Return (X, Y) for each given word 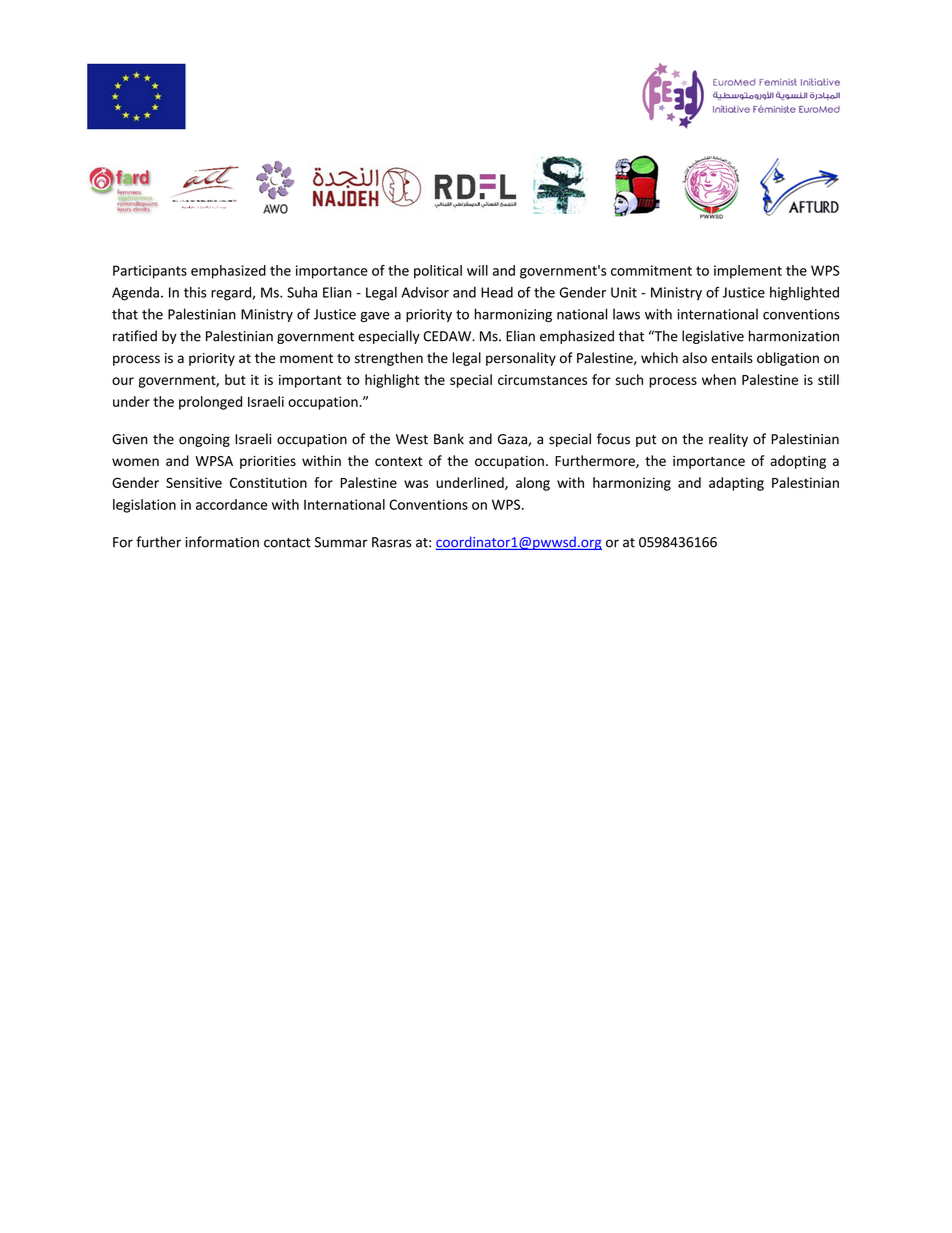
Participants (150, 272)
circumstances (542, 380)
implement (748, 272)
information (222, 542)
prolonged (210, 403)
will (477, 270)
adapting (736, 484)
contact (287, 543)
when (719, 379)
